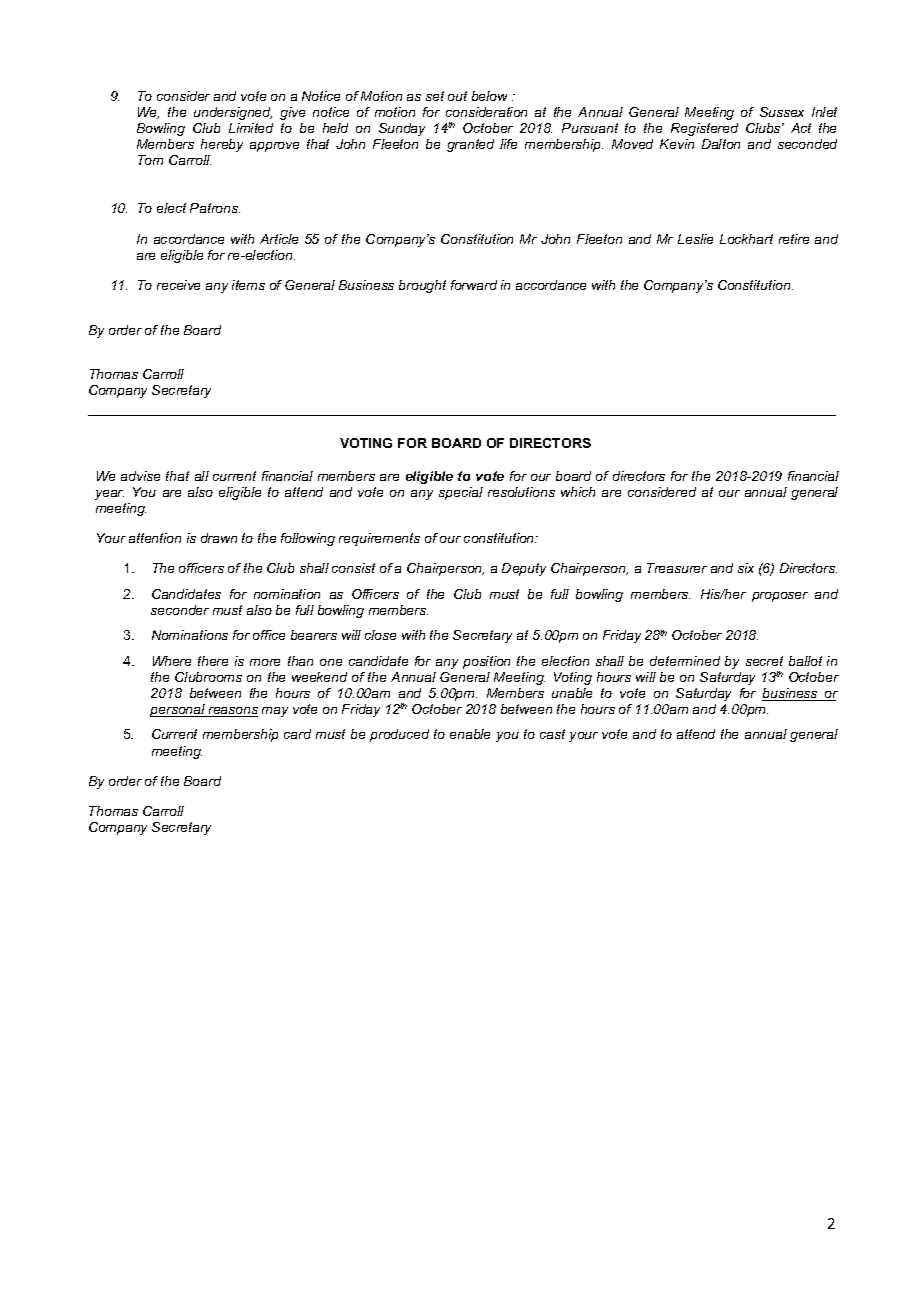  I want to click on six, so click(746, 568).
